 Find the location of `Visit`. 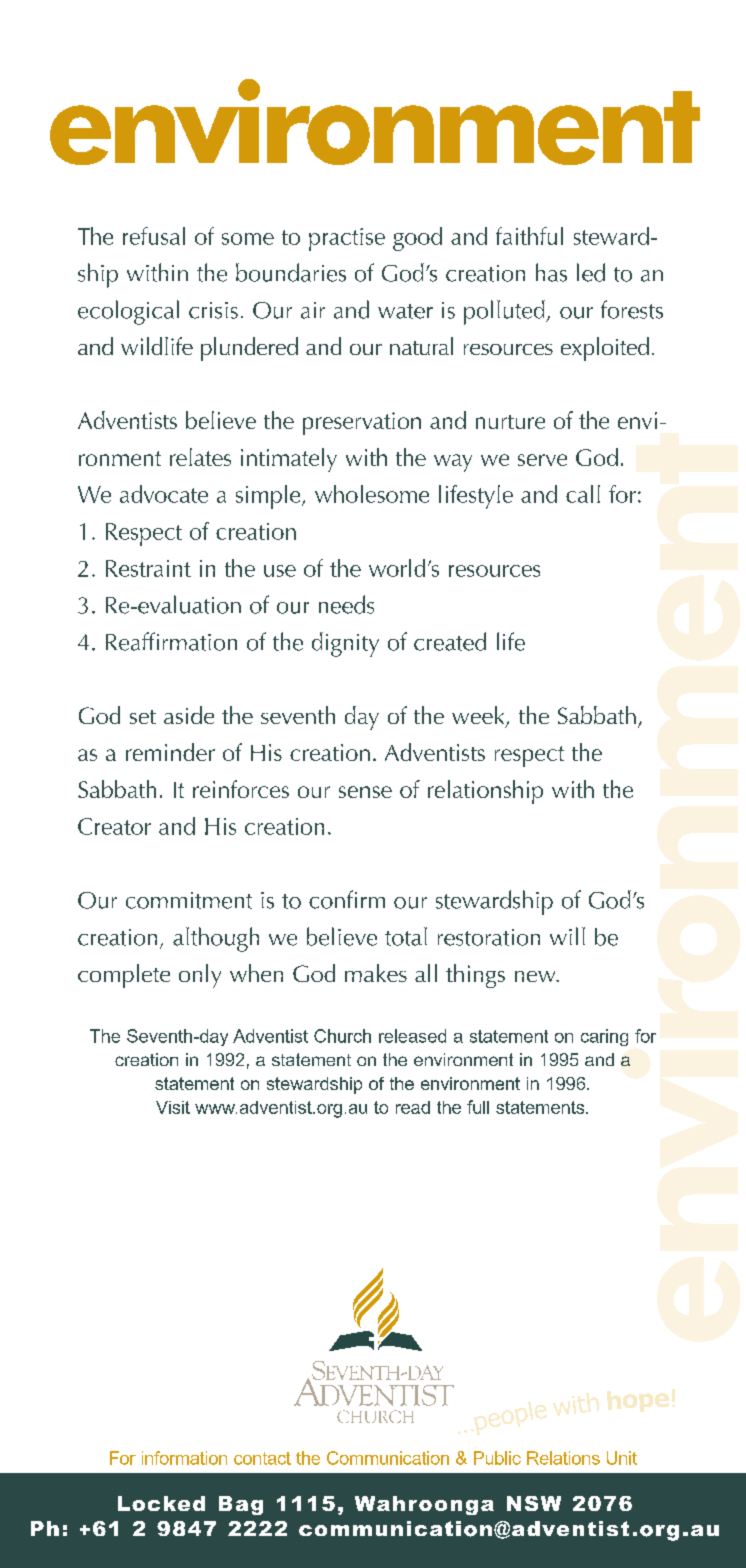

Visit is located at coordinates (173, 1107).
